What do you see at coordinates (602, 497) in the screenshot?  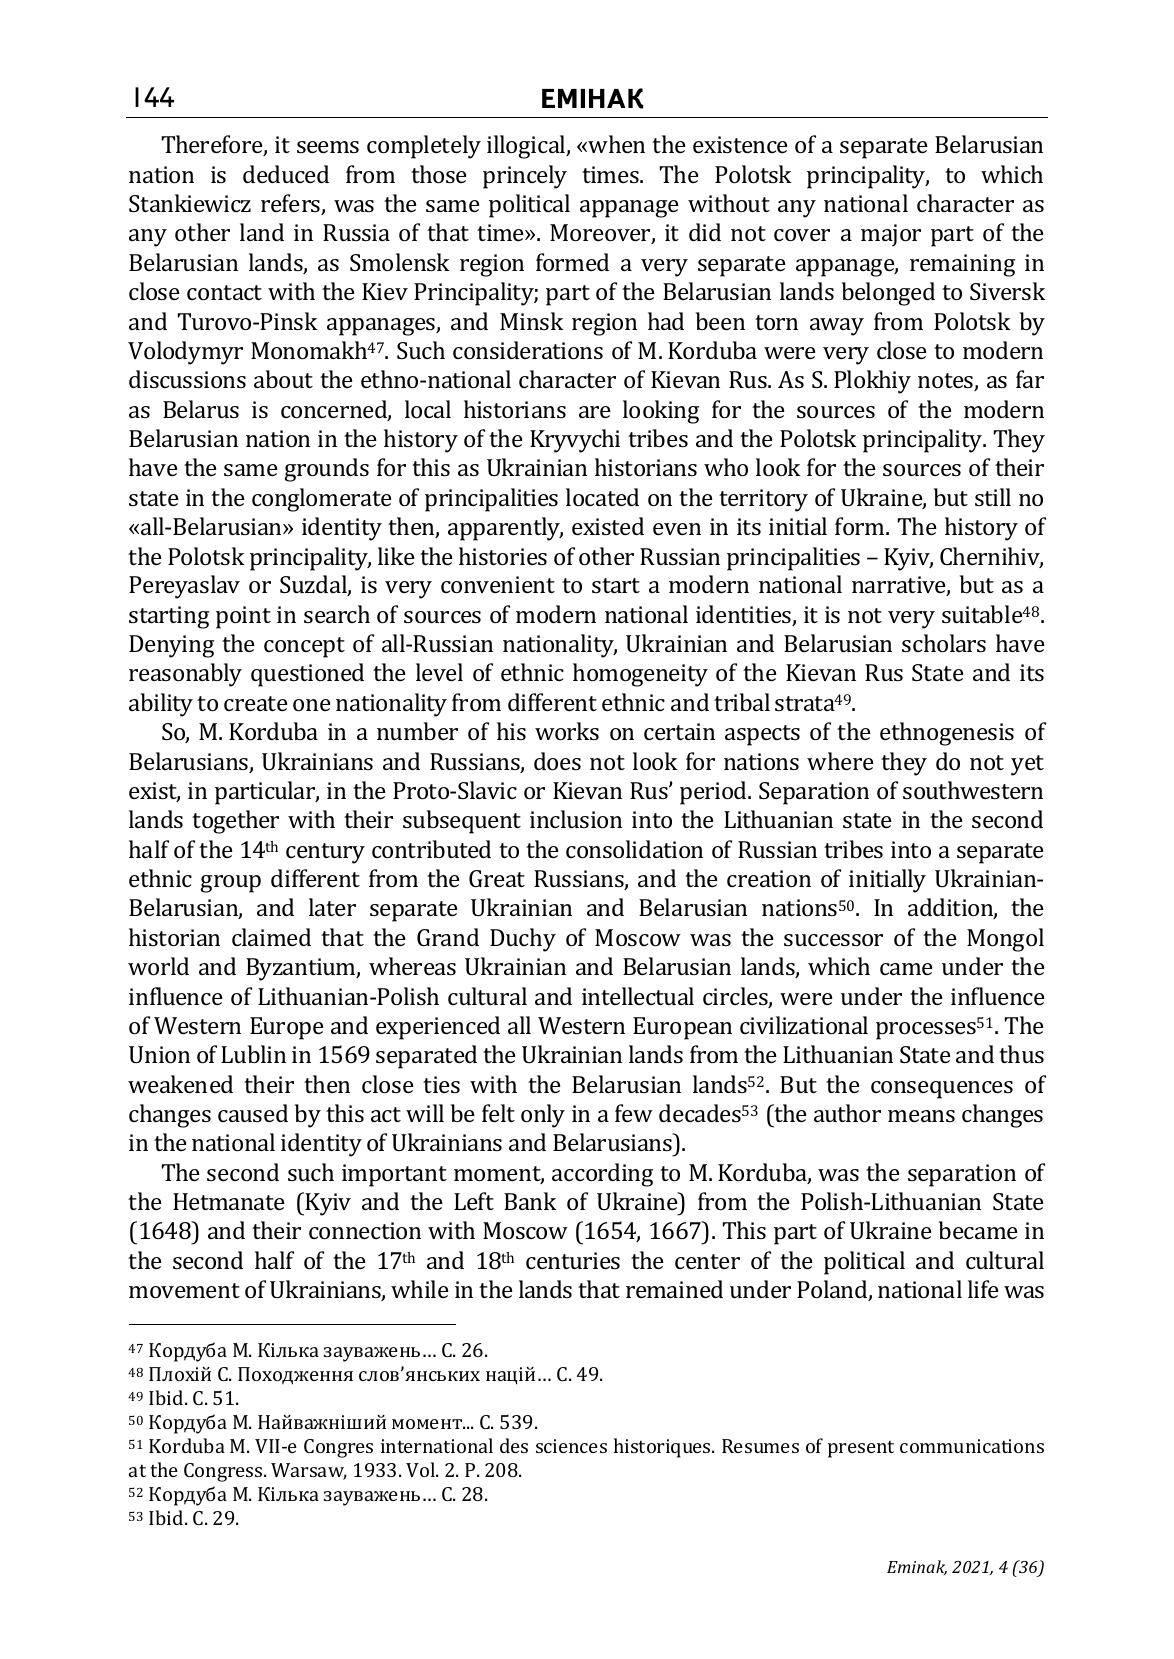 I see `located` at bounding box center [602, 497].
